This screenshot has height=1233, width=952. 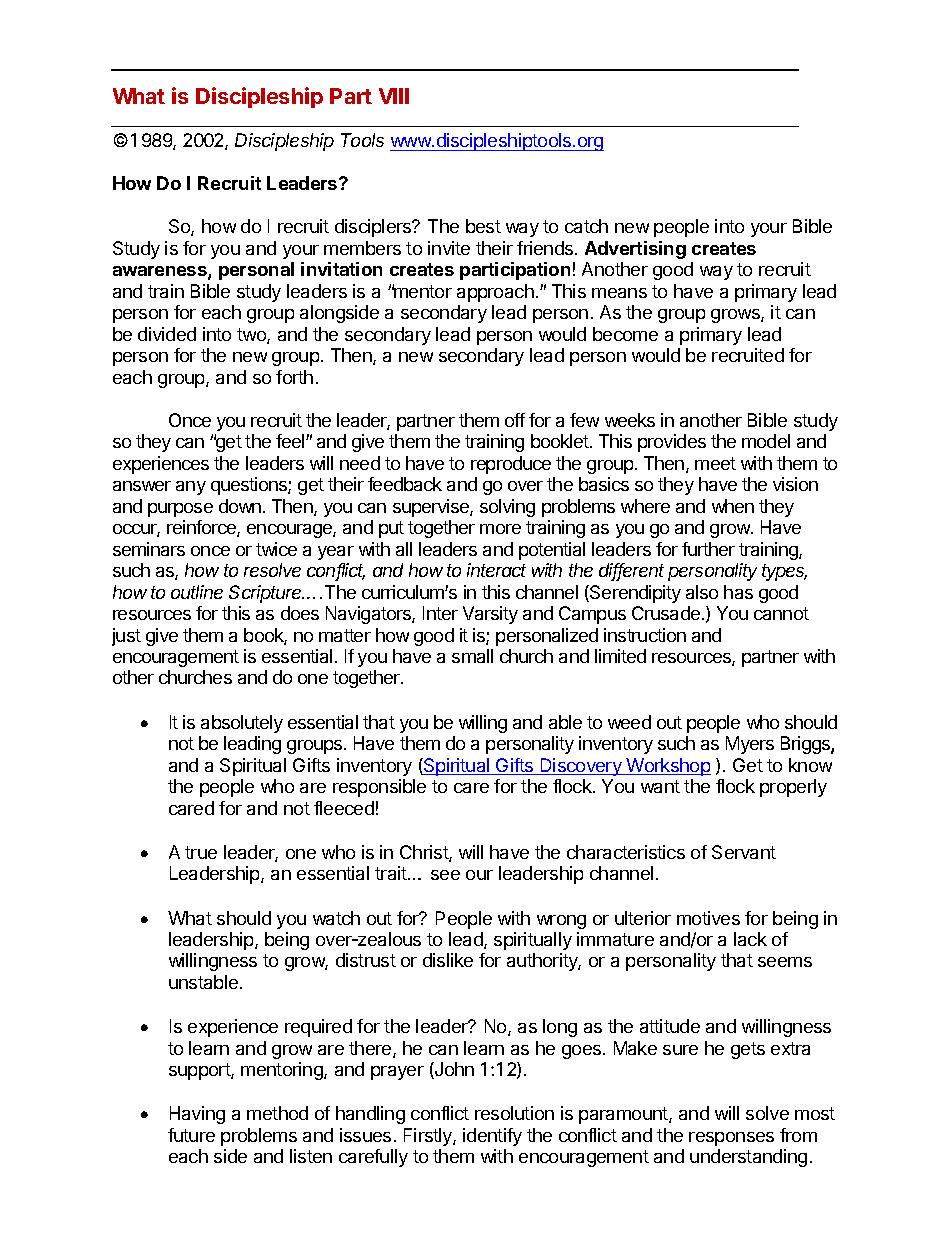 I want to click on identify, so click(x=492, y=1137).
